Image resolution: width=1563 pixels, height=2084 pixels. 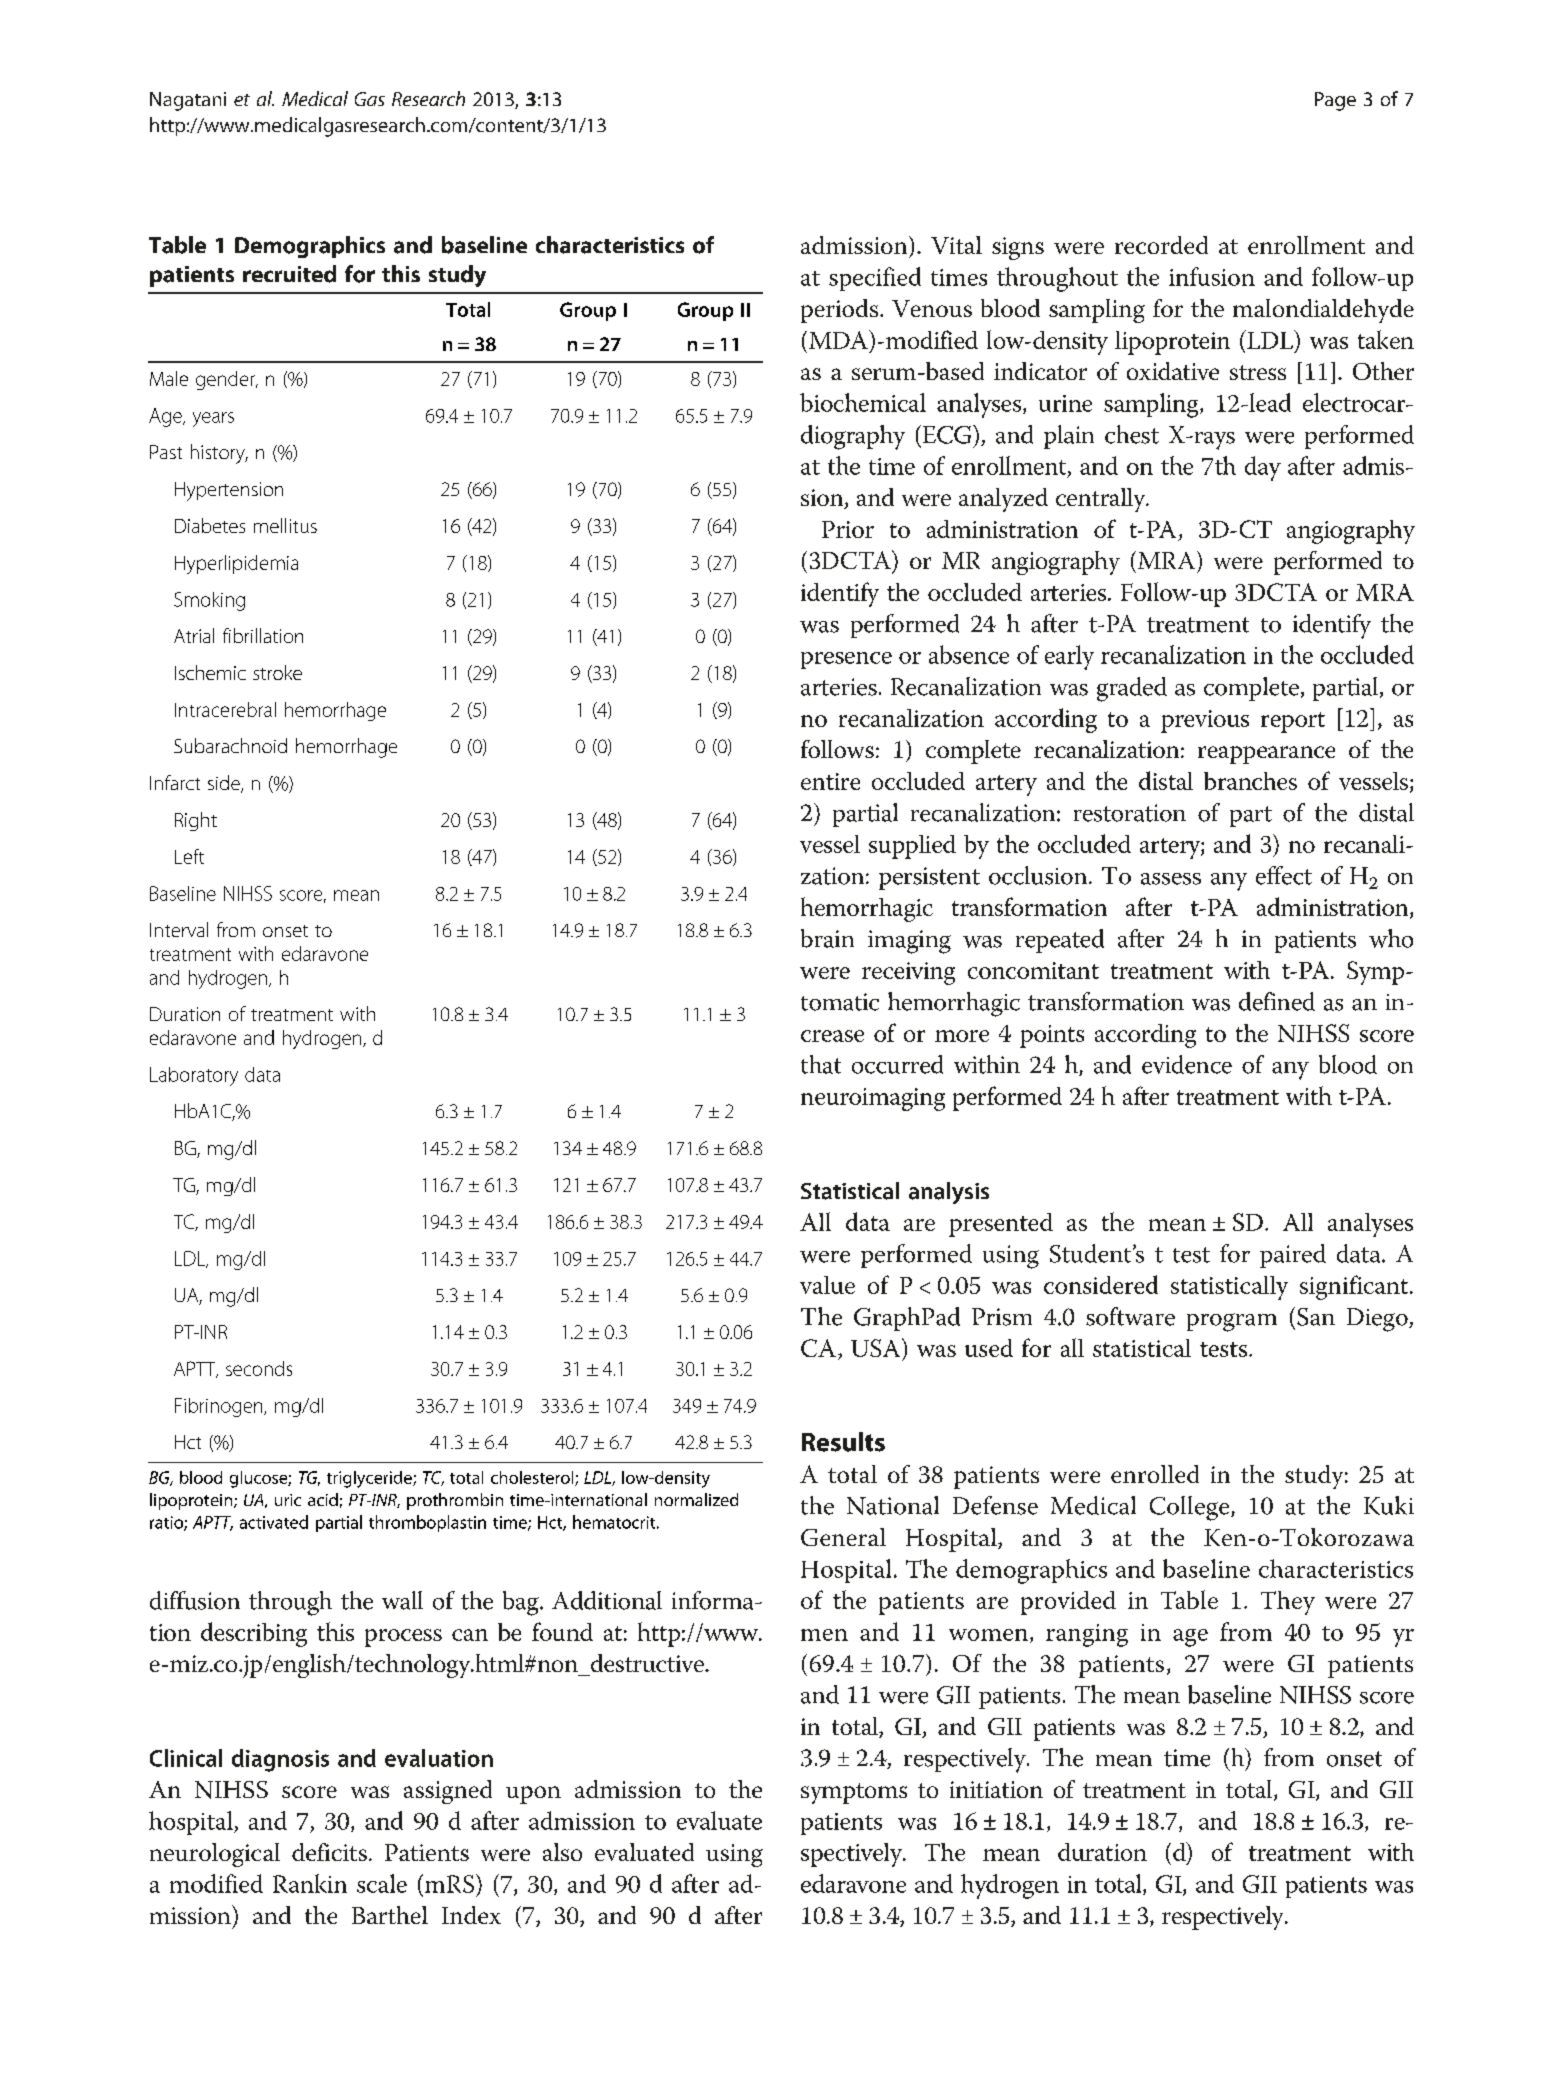 What do you see at coordinates (830, 781) in the screenshot?
I see `entire` at bounding box center [830, 781].
